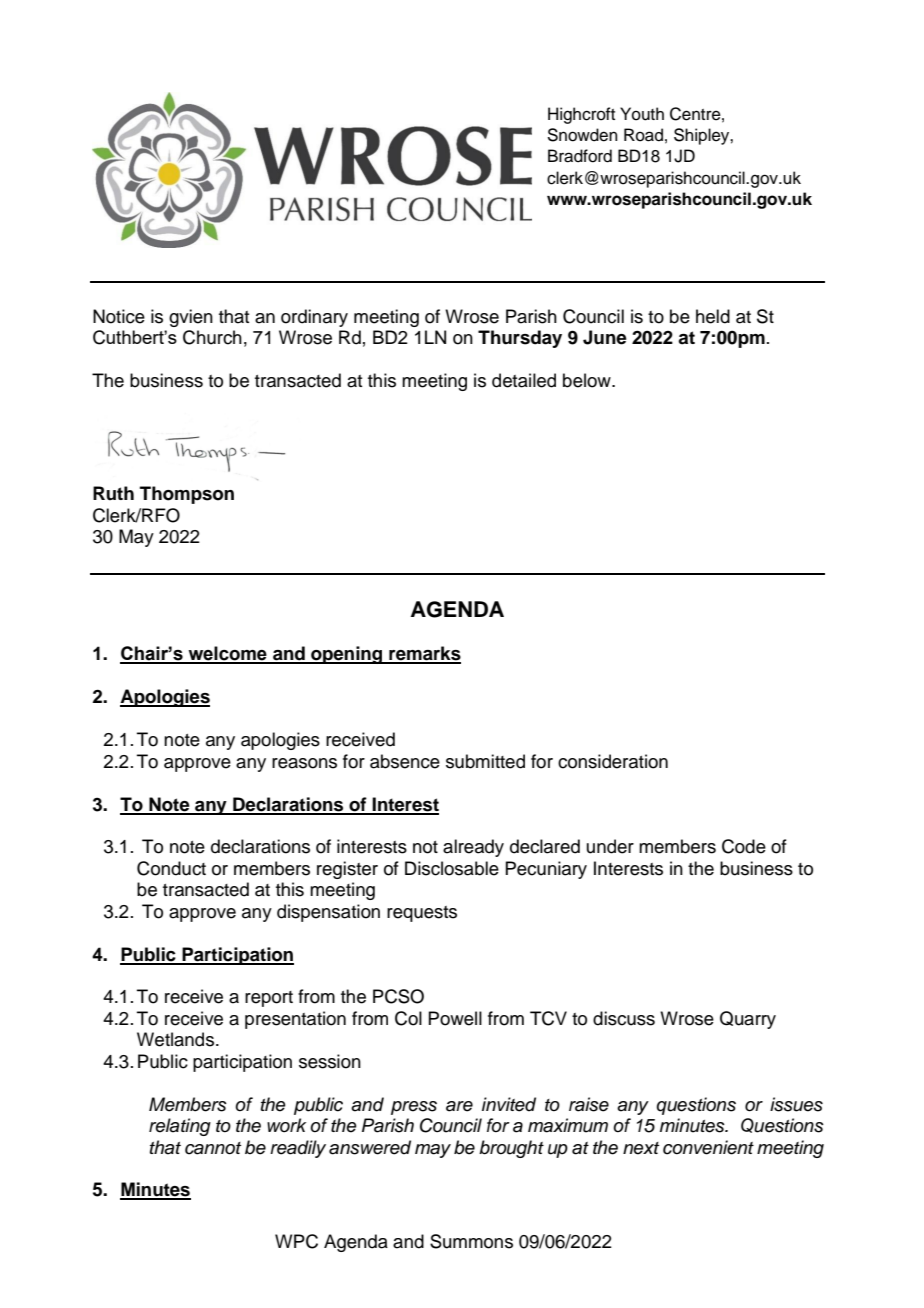 The height and width of the screenshot is (1308, 924). I want to click on convenient, so click(708, 1147).
